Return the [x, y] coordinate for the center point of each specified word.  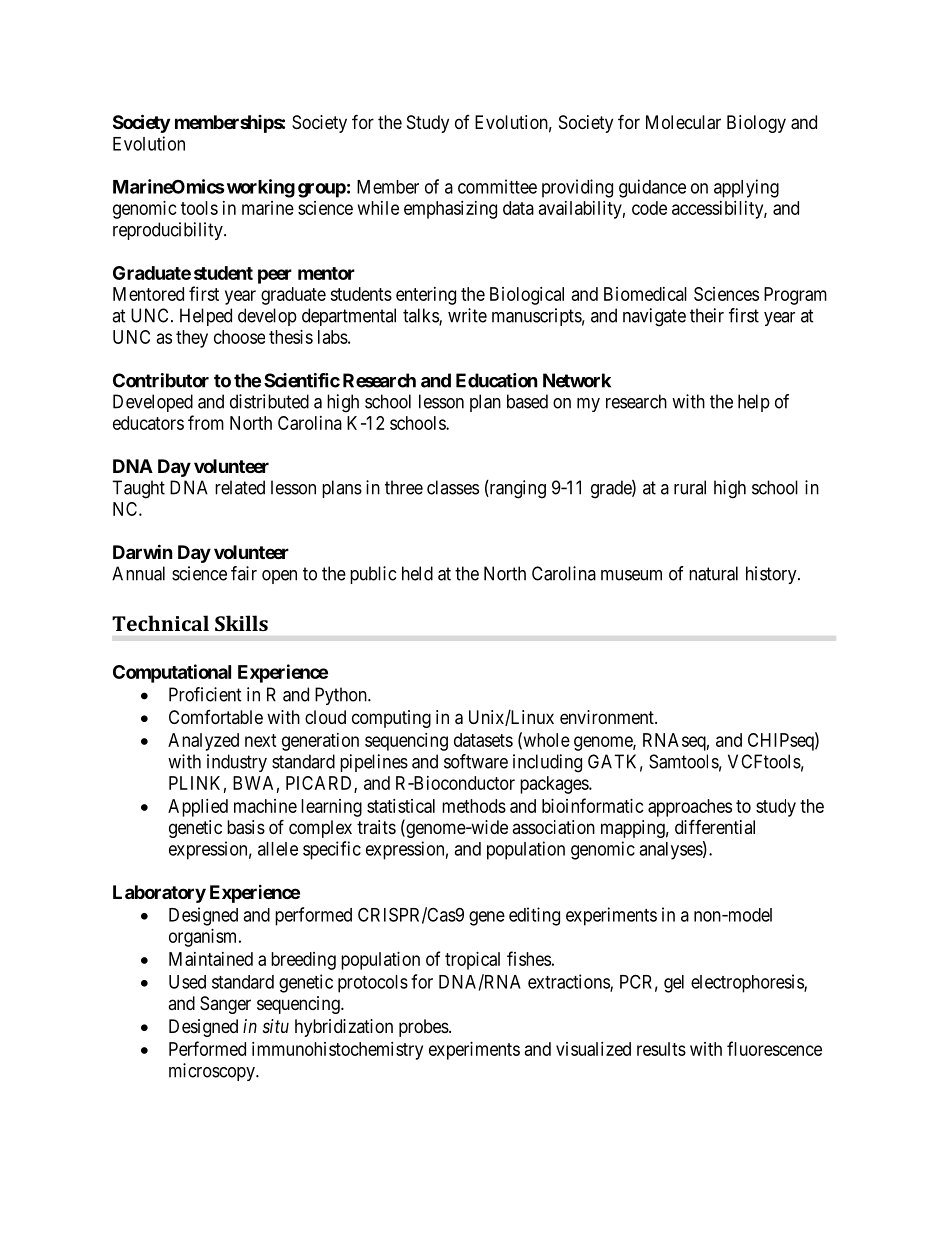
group [322, 190]
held [417, 573]
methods [474, 806]
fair [244, 573]
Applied [198, 808]
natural [713, 573]
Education [497, 380]
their [707, 315]
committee [497, 186]
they [192, 339]
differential [715, 826]
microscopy [213, 1072]
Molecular [683, 122]
